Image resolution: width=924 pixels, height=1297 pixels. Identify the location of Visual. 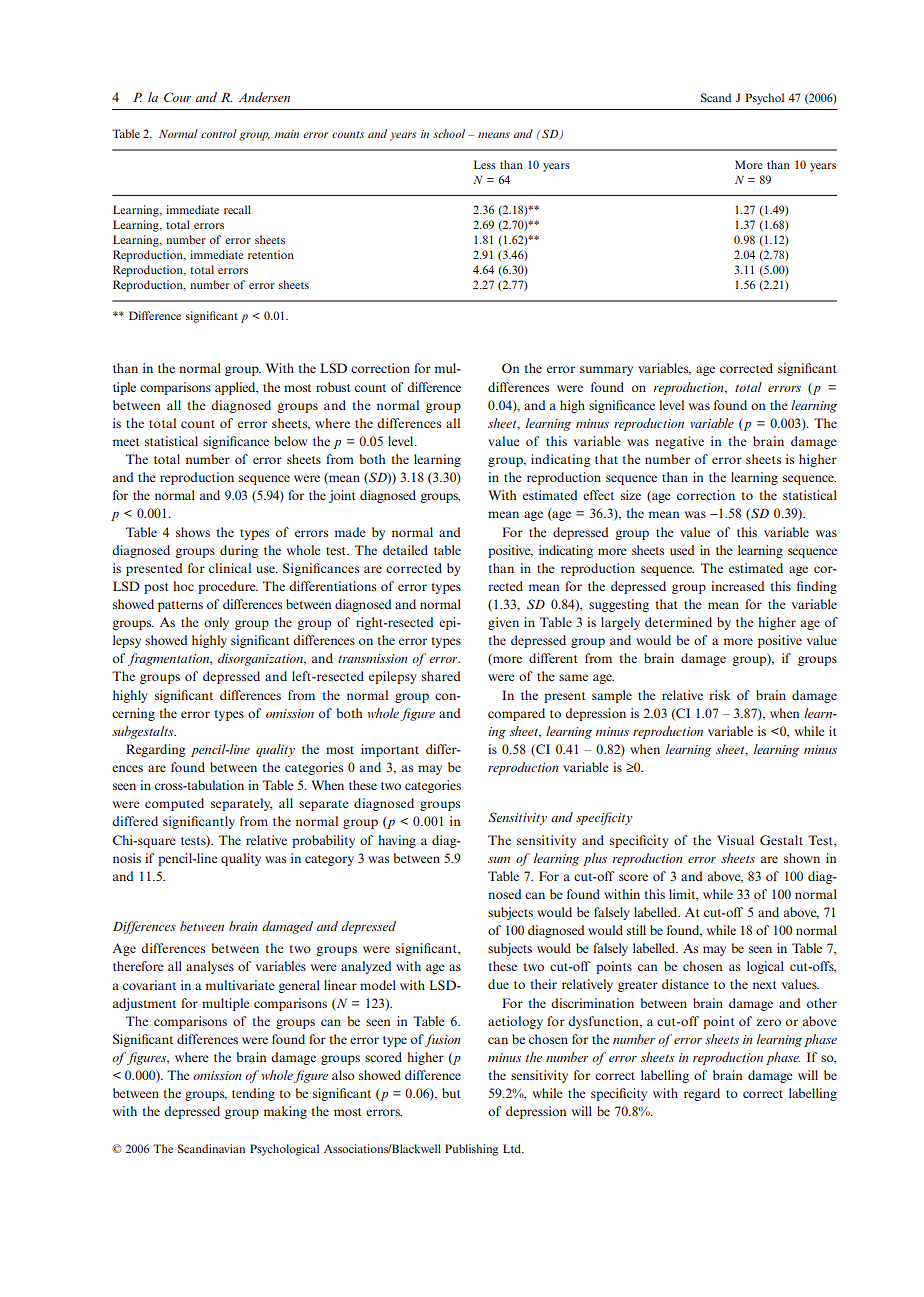
(735, 840).
